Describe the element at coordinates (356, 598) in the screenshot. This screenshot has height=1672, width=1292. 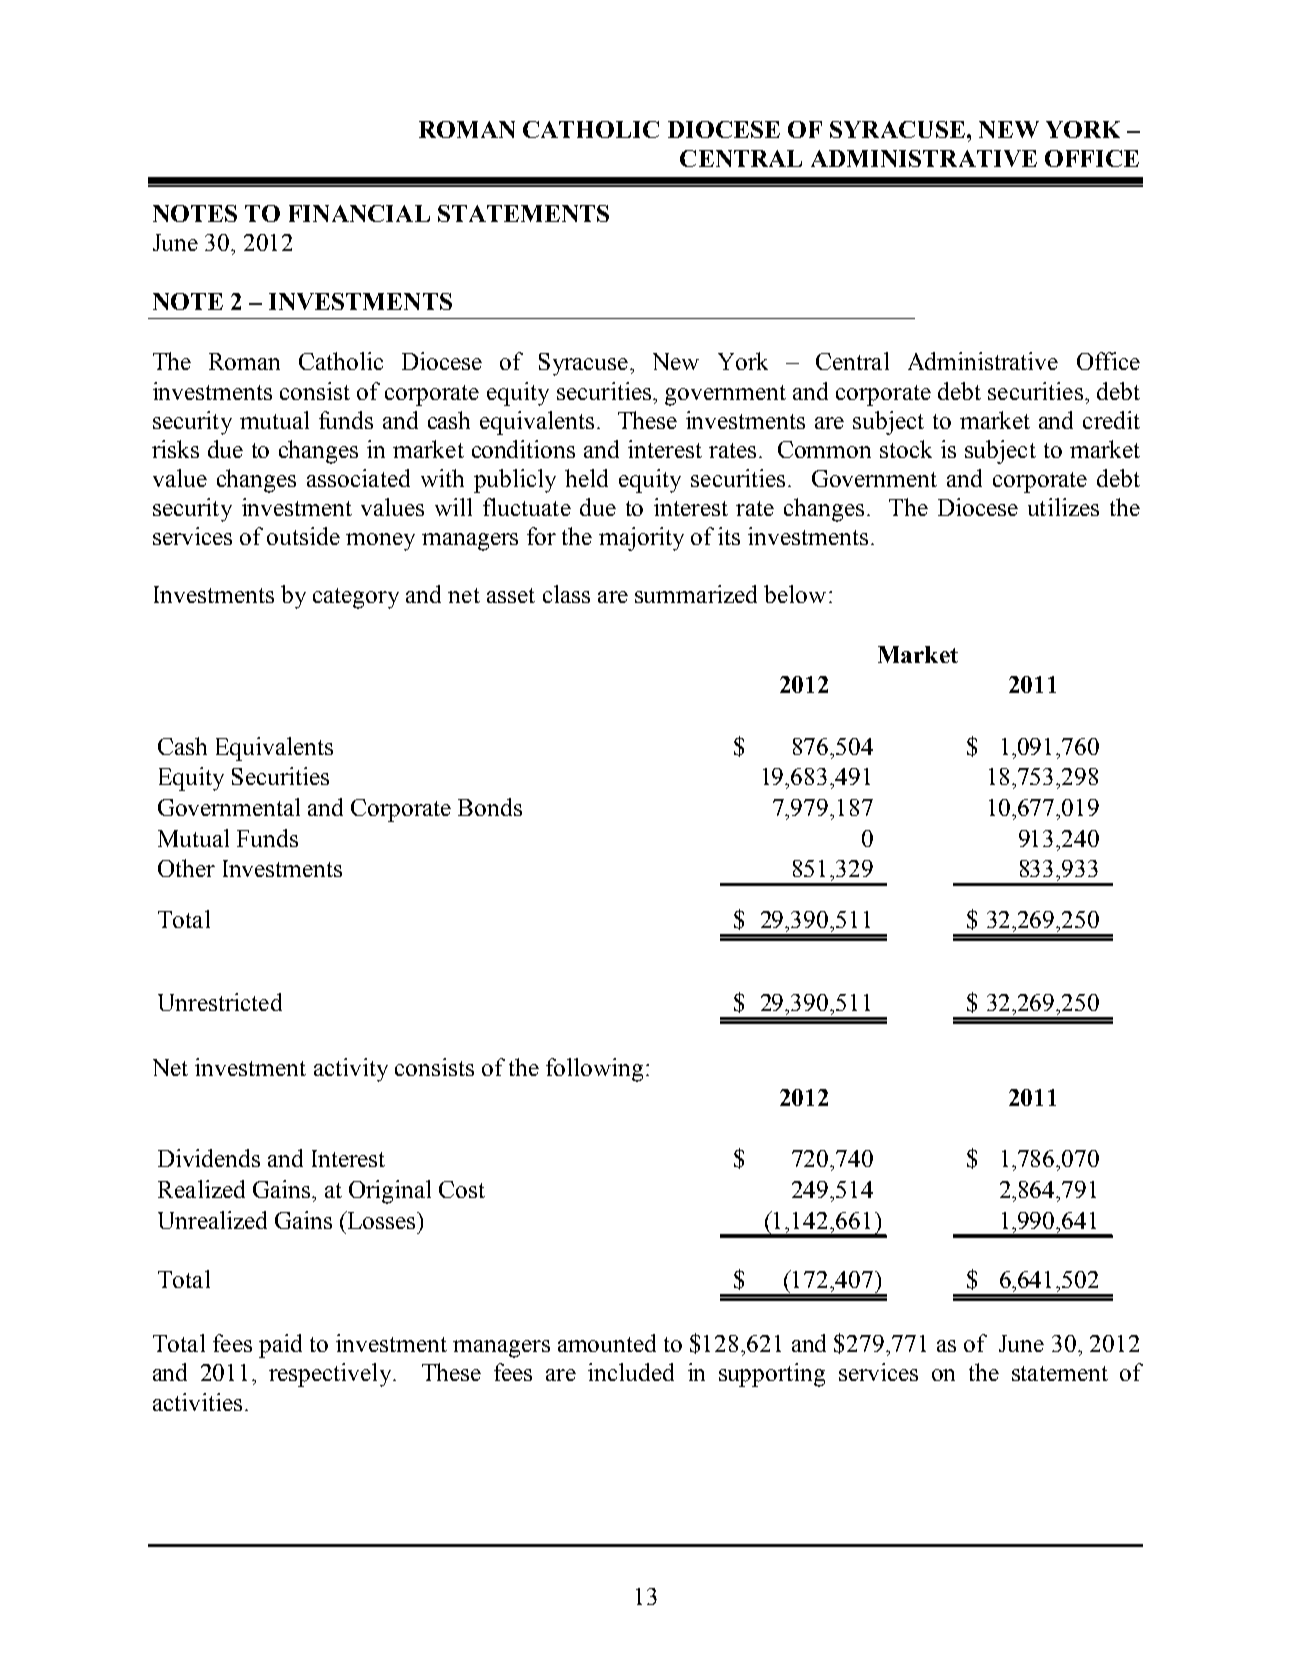
I see `category` at that location.
